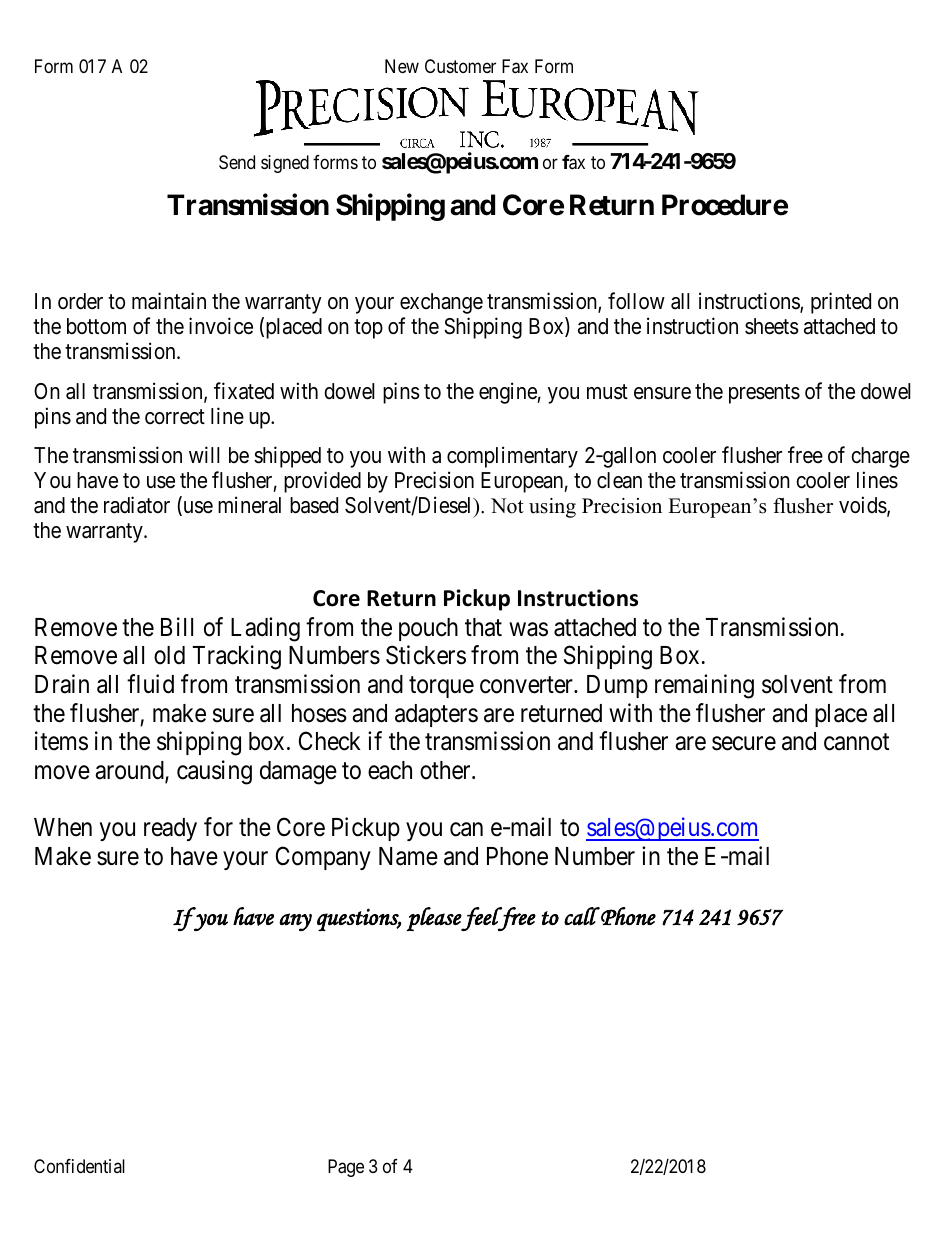  Describe the element at coordinates (841, 303) in the page. I see `printed` at that location.
